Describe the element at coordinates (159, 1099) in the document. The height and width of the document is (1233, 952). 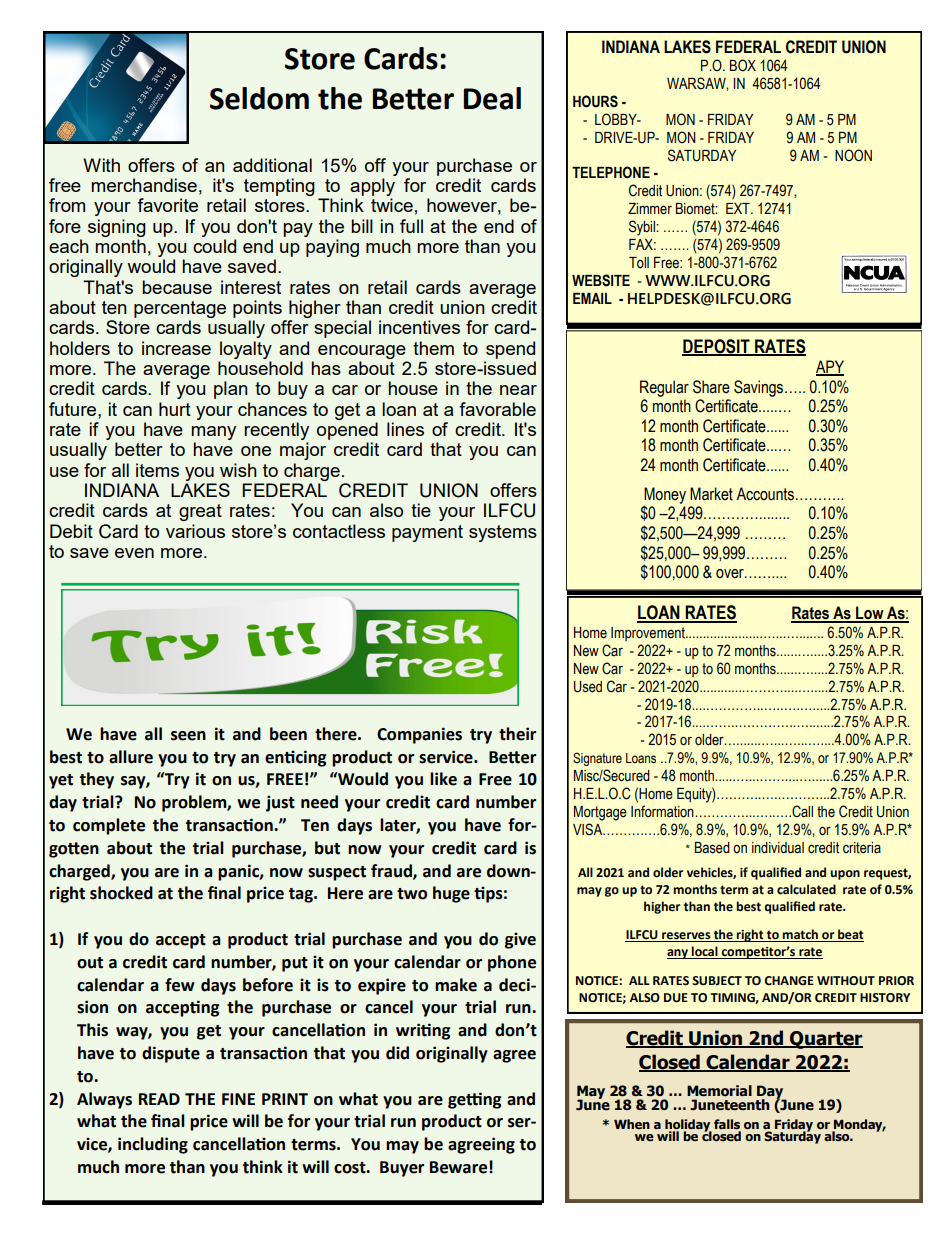
I see `READ` at that location.
